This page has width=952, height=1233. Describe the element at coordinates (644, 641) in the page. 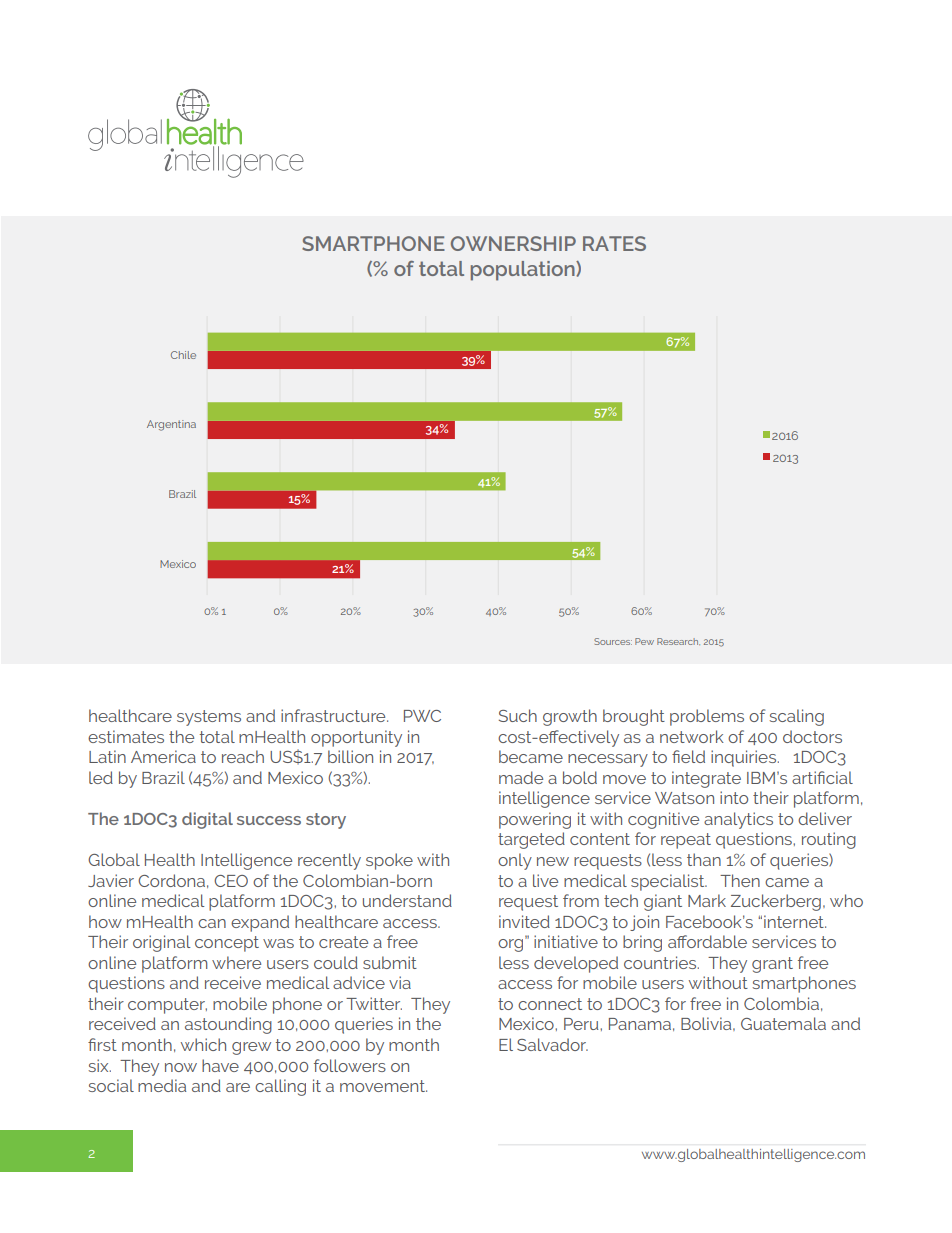

I see `Pew` at that location.
